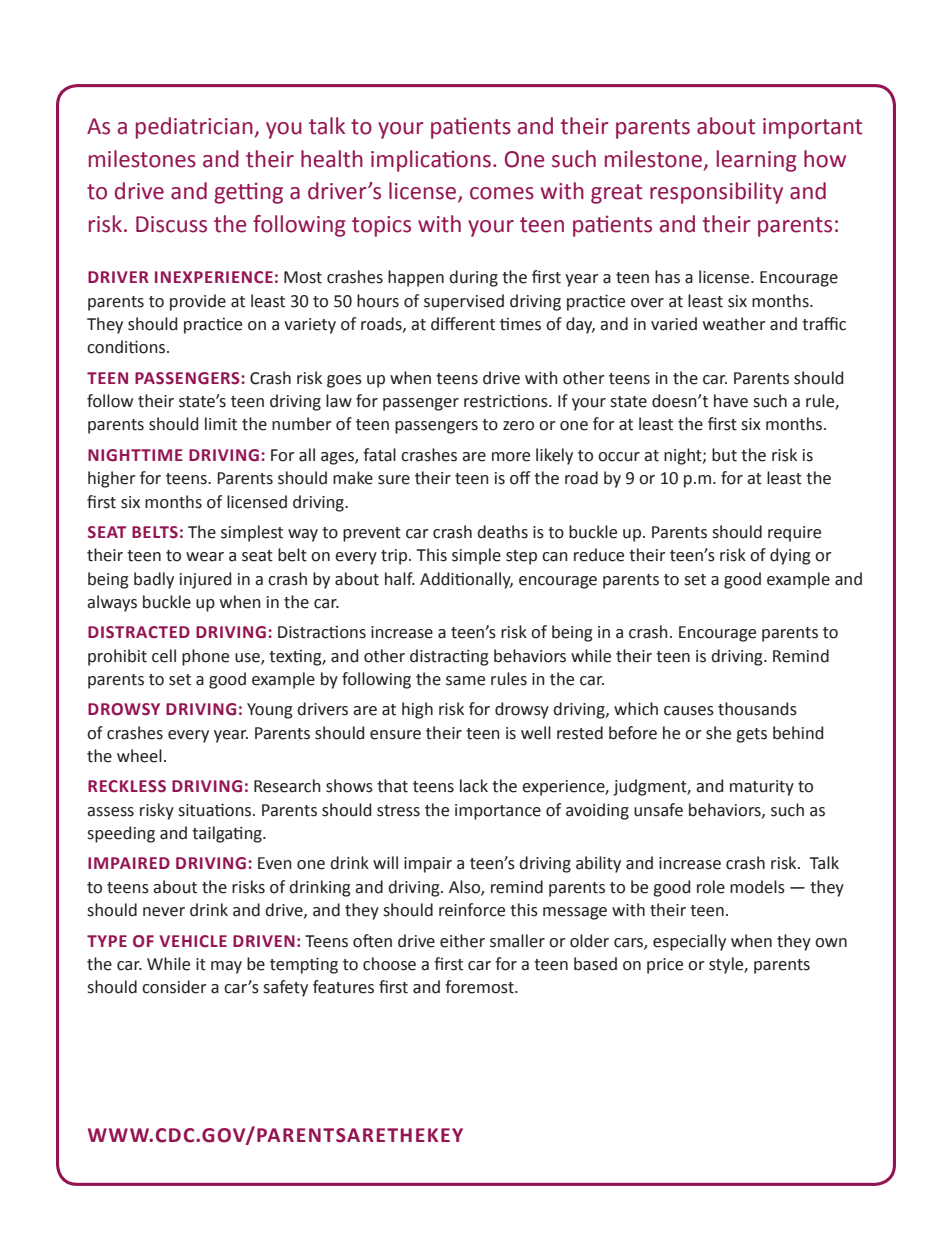 Image resolution: width=952 pixels, height=1233 pixels. I want to click on may, so click(226, 967).
